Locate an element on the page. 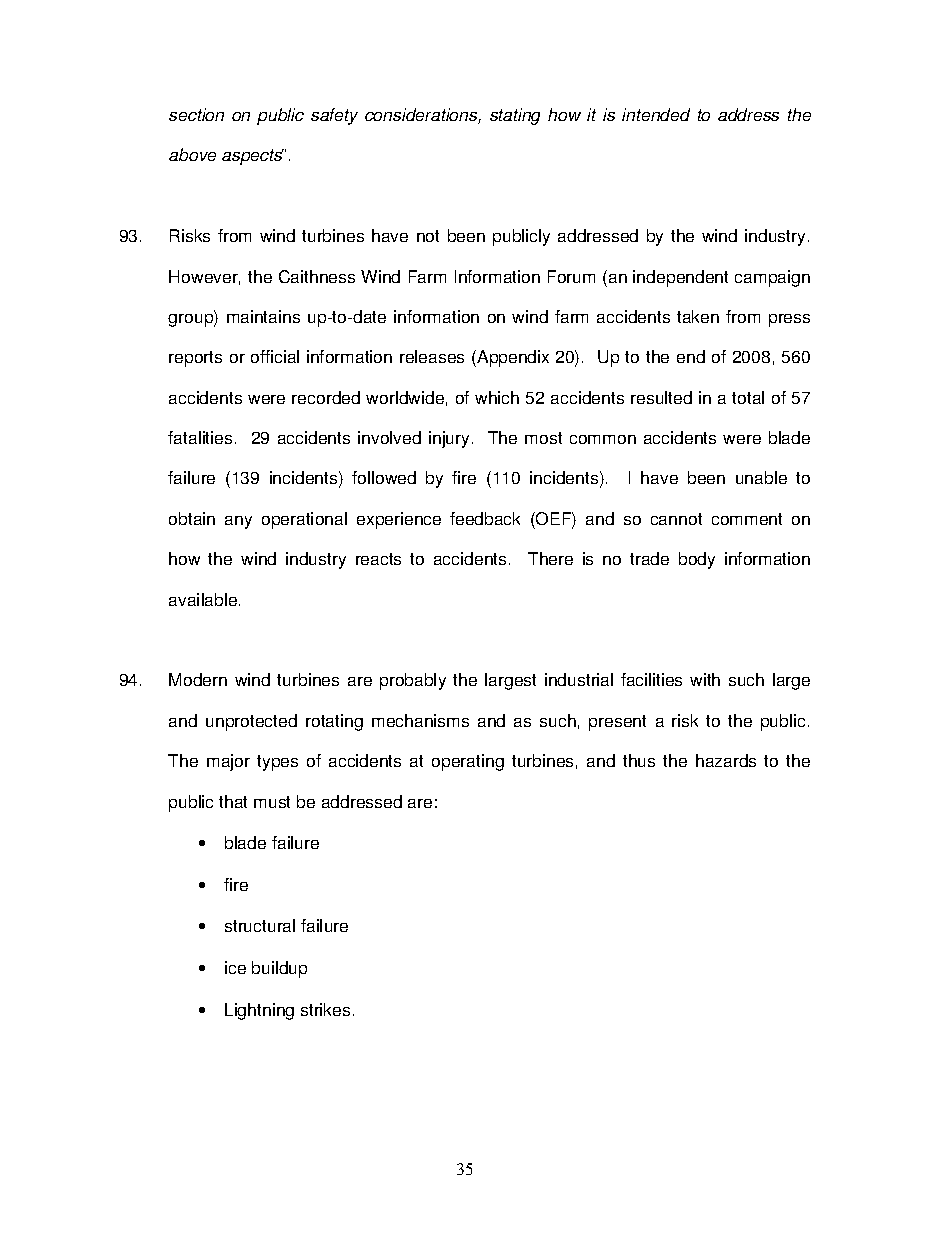 This document has width=952, height=1233. aspects is located at coordinates (253, 157).
